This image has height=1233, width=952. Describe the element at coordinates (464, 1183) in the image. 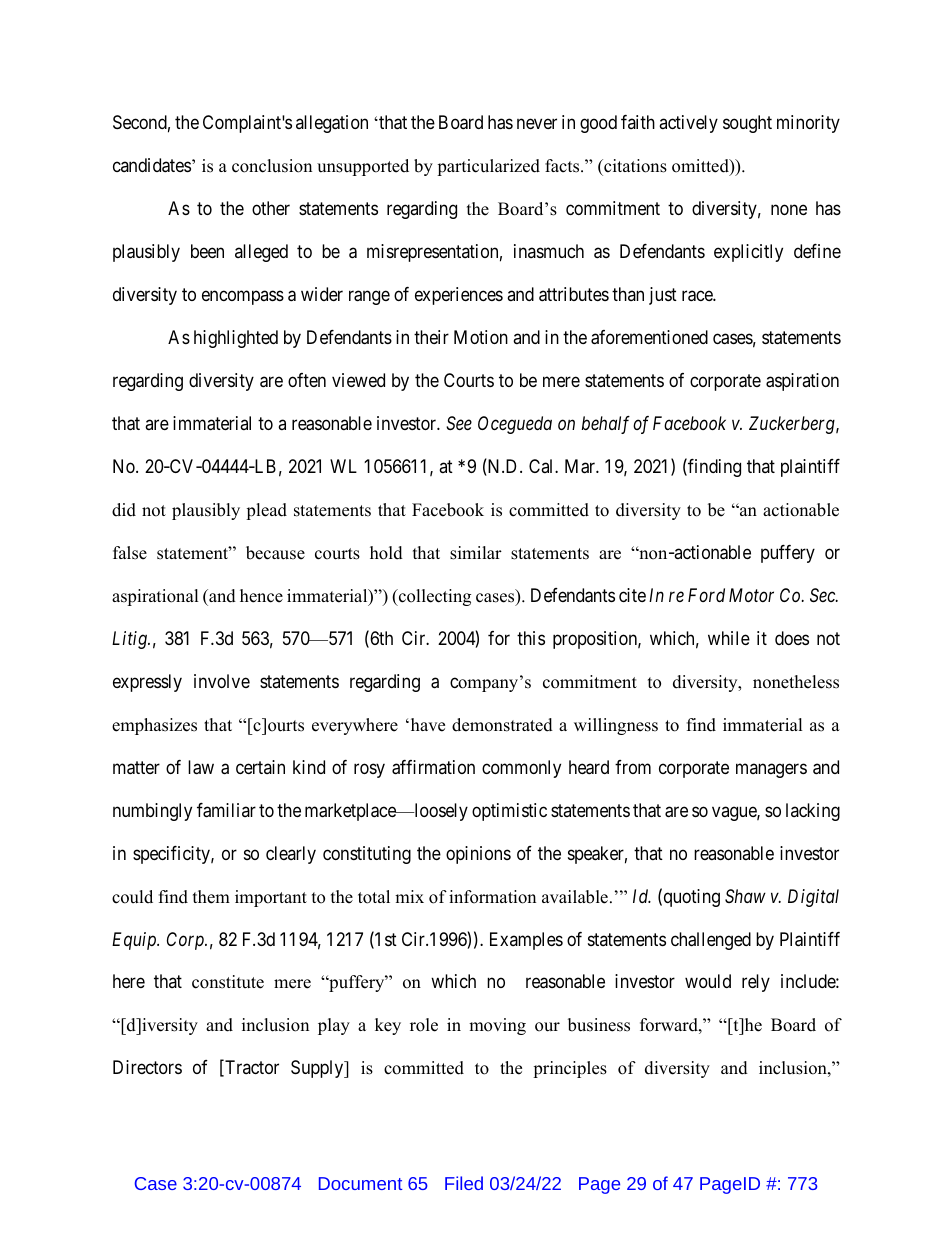

I see `Filed` at that location.
